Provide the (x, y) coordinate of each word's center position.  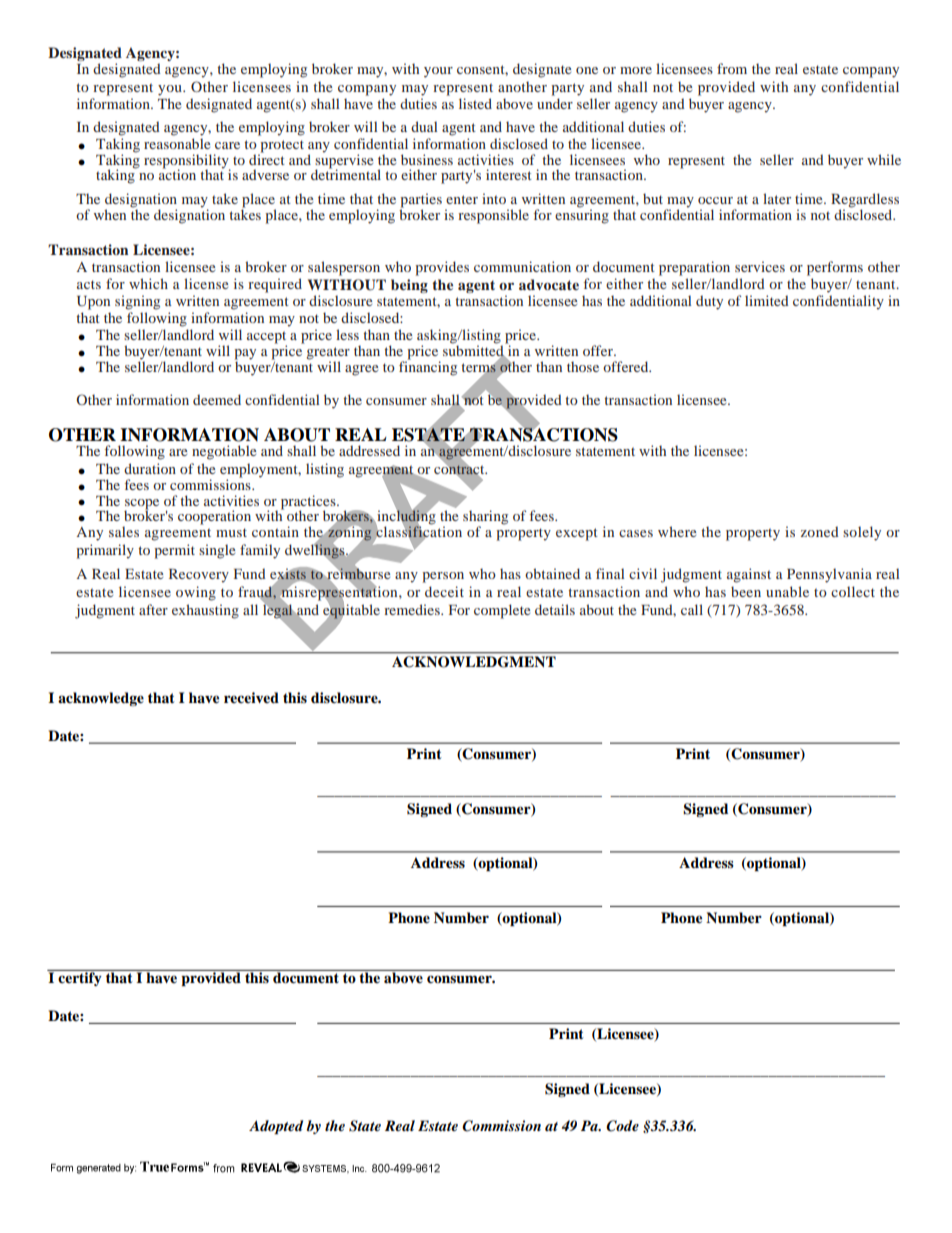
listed (475, 103)
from (732, 68)
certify (80, 978)
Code (622, 1126)
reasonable (177, 143)
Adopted (276, 1127)
